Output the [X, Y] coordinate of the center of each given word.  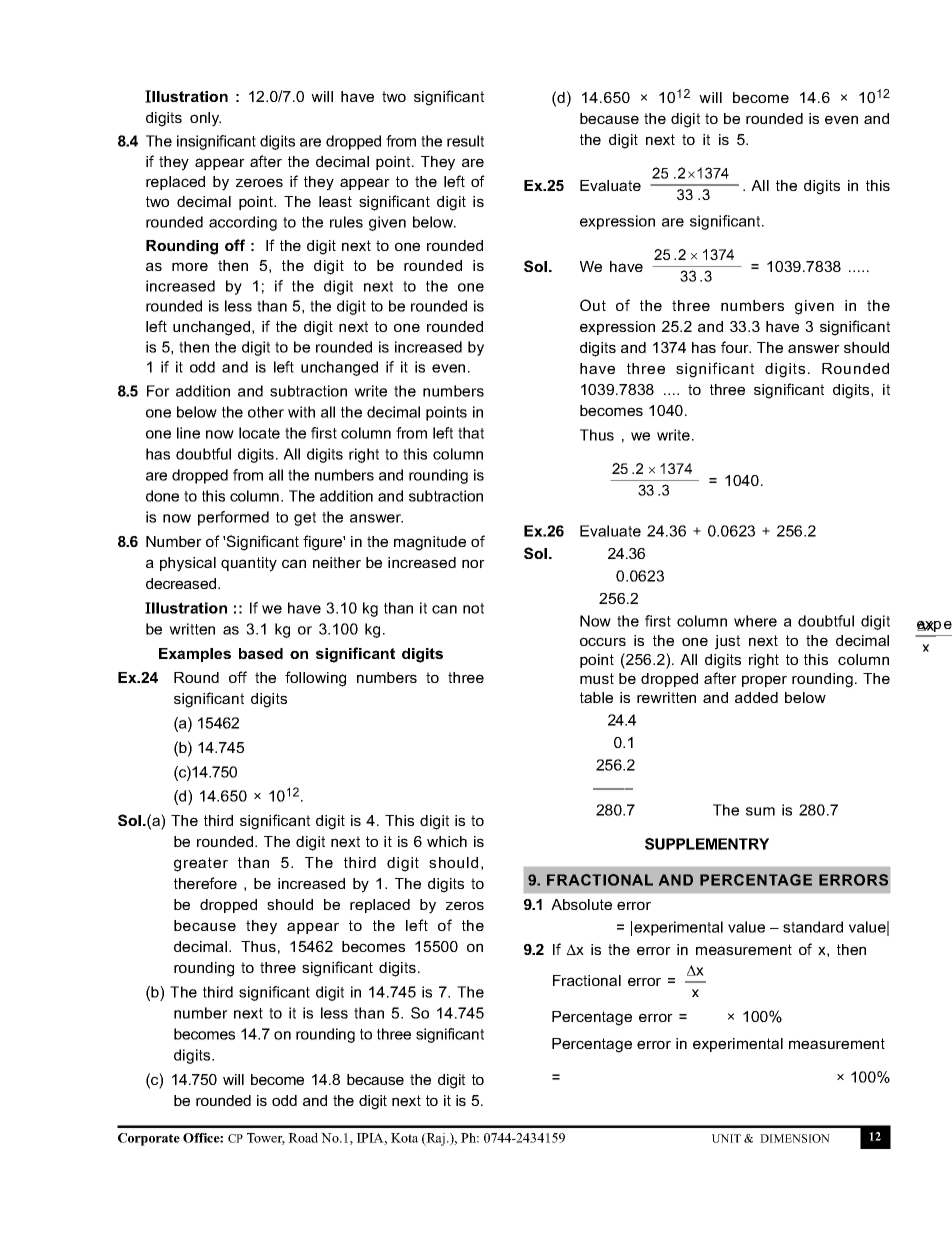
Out [593, 305]
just [727, 642]
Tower [266, 1139]
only [205, 119]
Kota [404, 1138]
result [465, 141]
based [261, 653]
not [473, 608]
